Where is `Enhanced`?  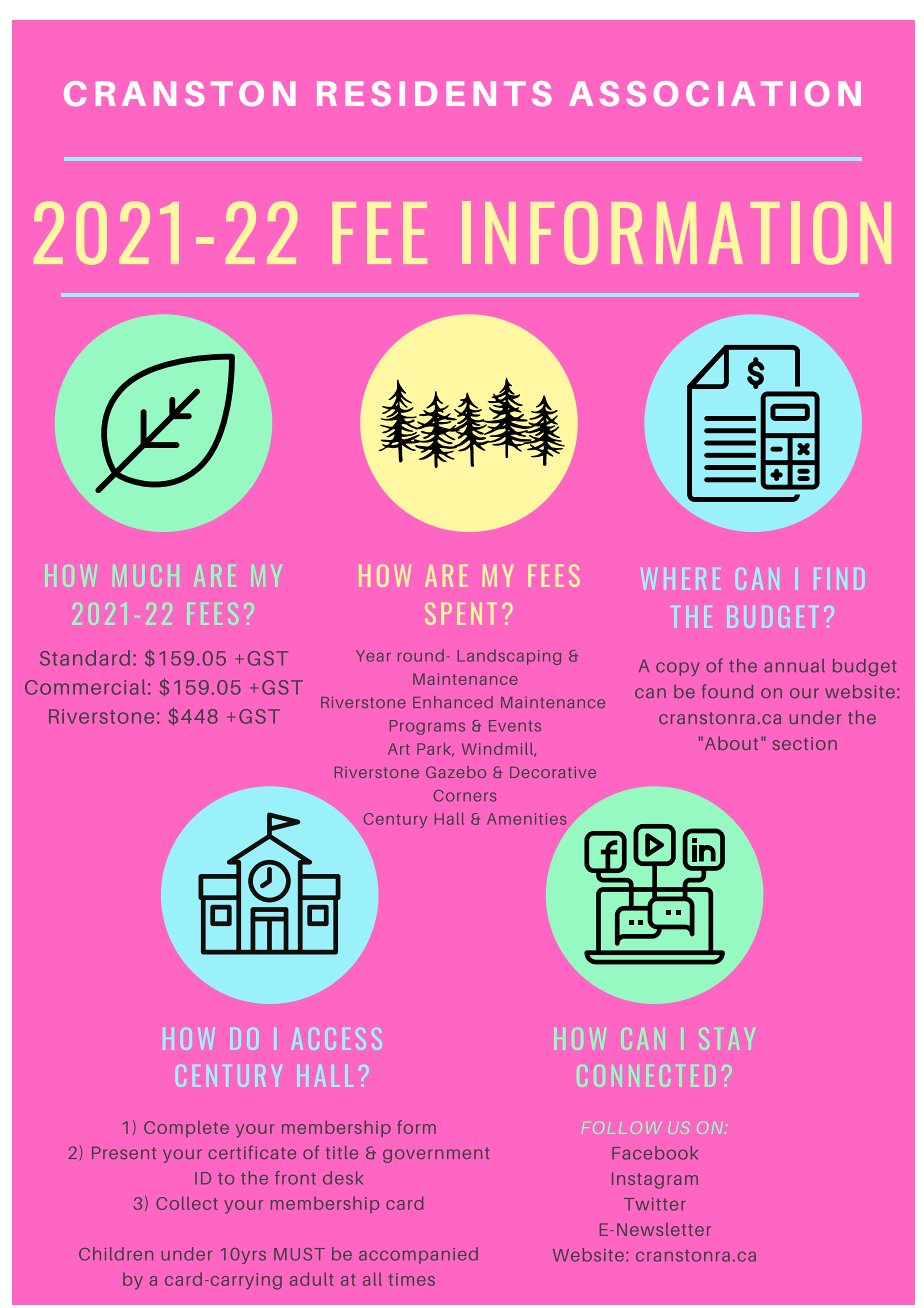
Enhanced is located at coordinates (453, 702).
